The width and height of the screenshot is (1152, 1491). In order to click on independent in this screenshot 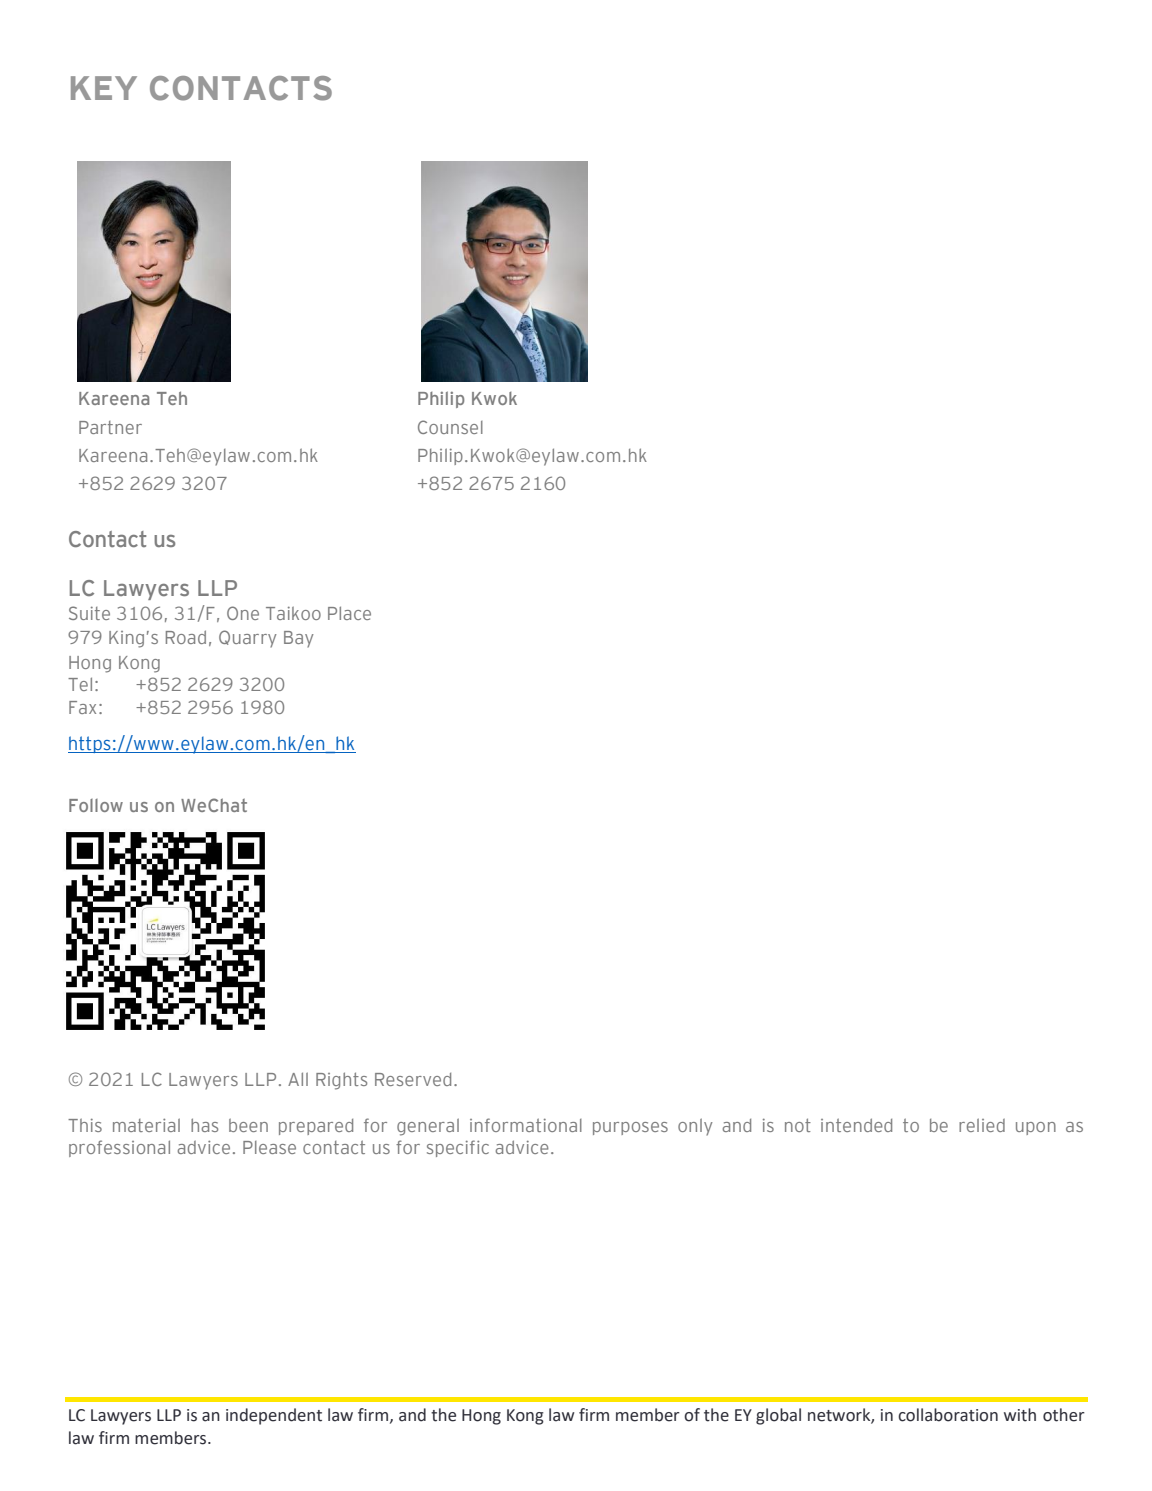, I will do `click(274, 1416)`.
